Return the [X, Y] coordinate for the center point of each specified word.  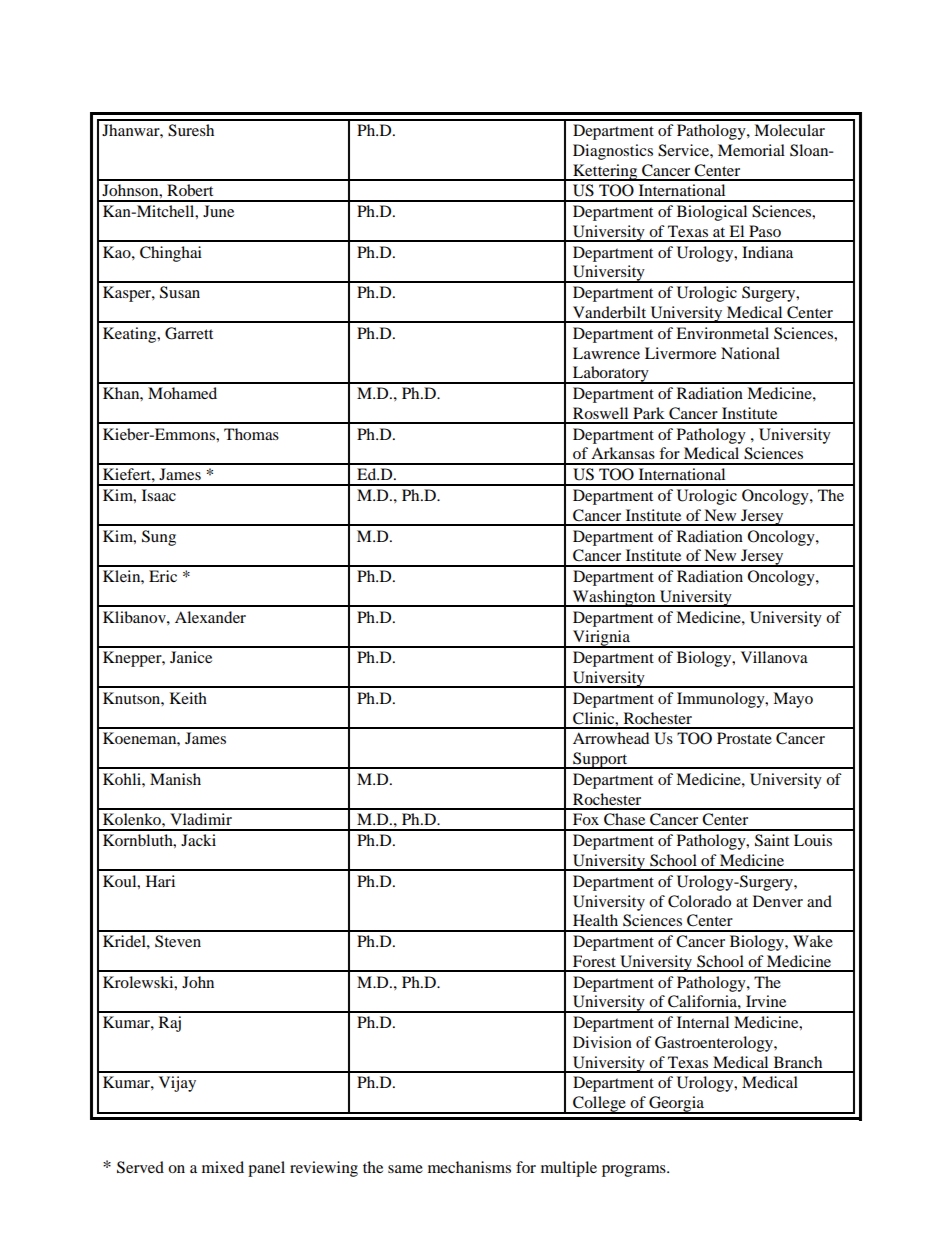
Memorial [751, 150]
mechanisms [469, 1167]
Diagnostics [613, 152]
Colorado [699, 901]
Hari [160, 881]
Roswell [600, 413]
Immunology [722, 700]
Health [595, 920]
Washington [614, 598]
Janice [191, 657]
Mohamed [182, 393]
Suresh [191, 130]
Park [649, 413]
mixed [223, 1167]
